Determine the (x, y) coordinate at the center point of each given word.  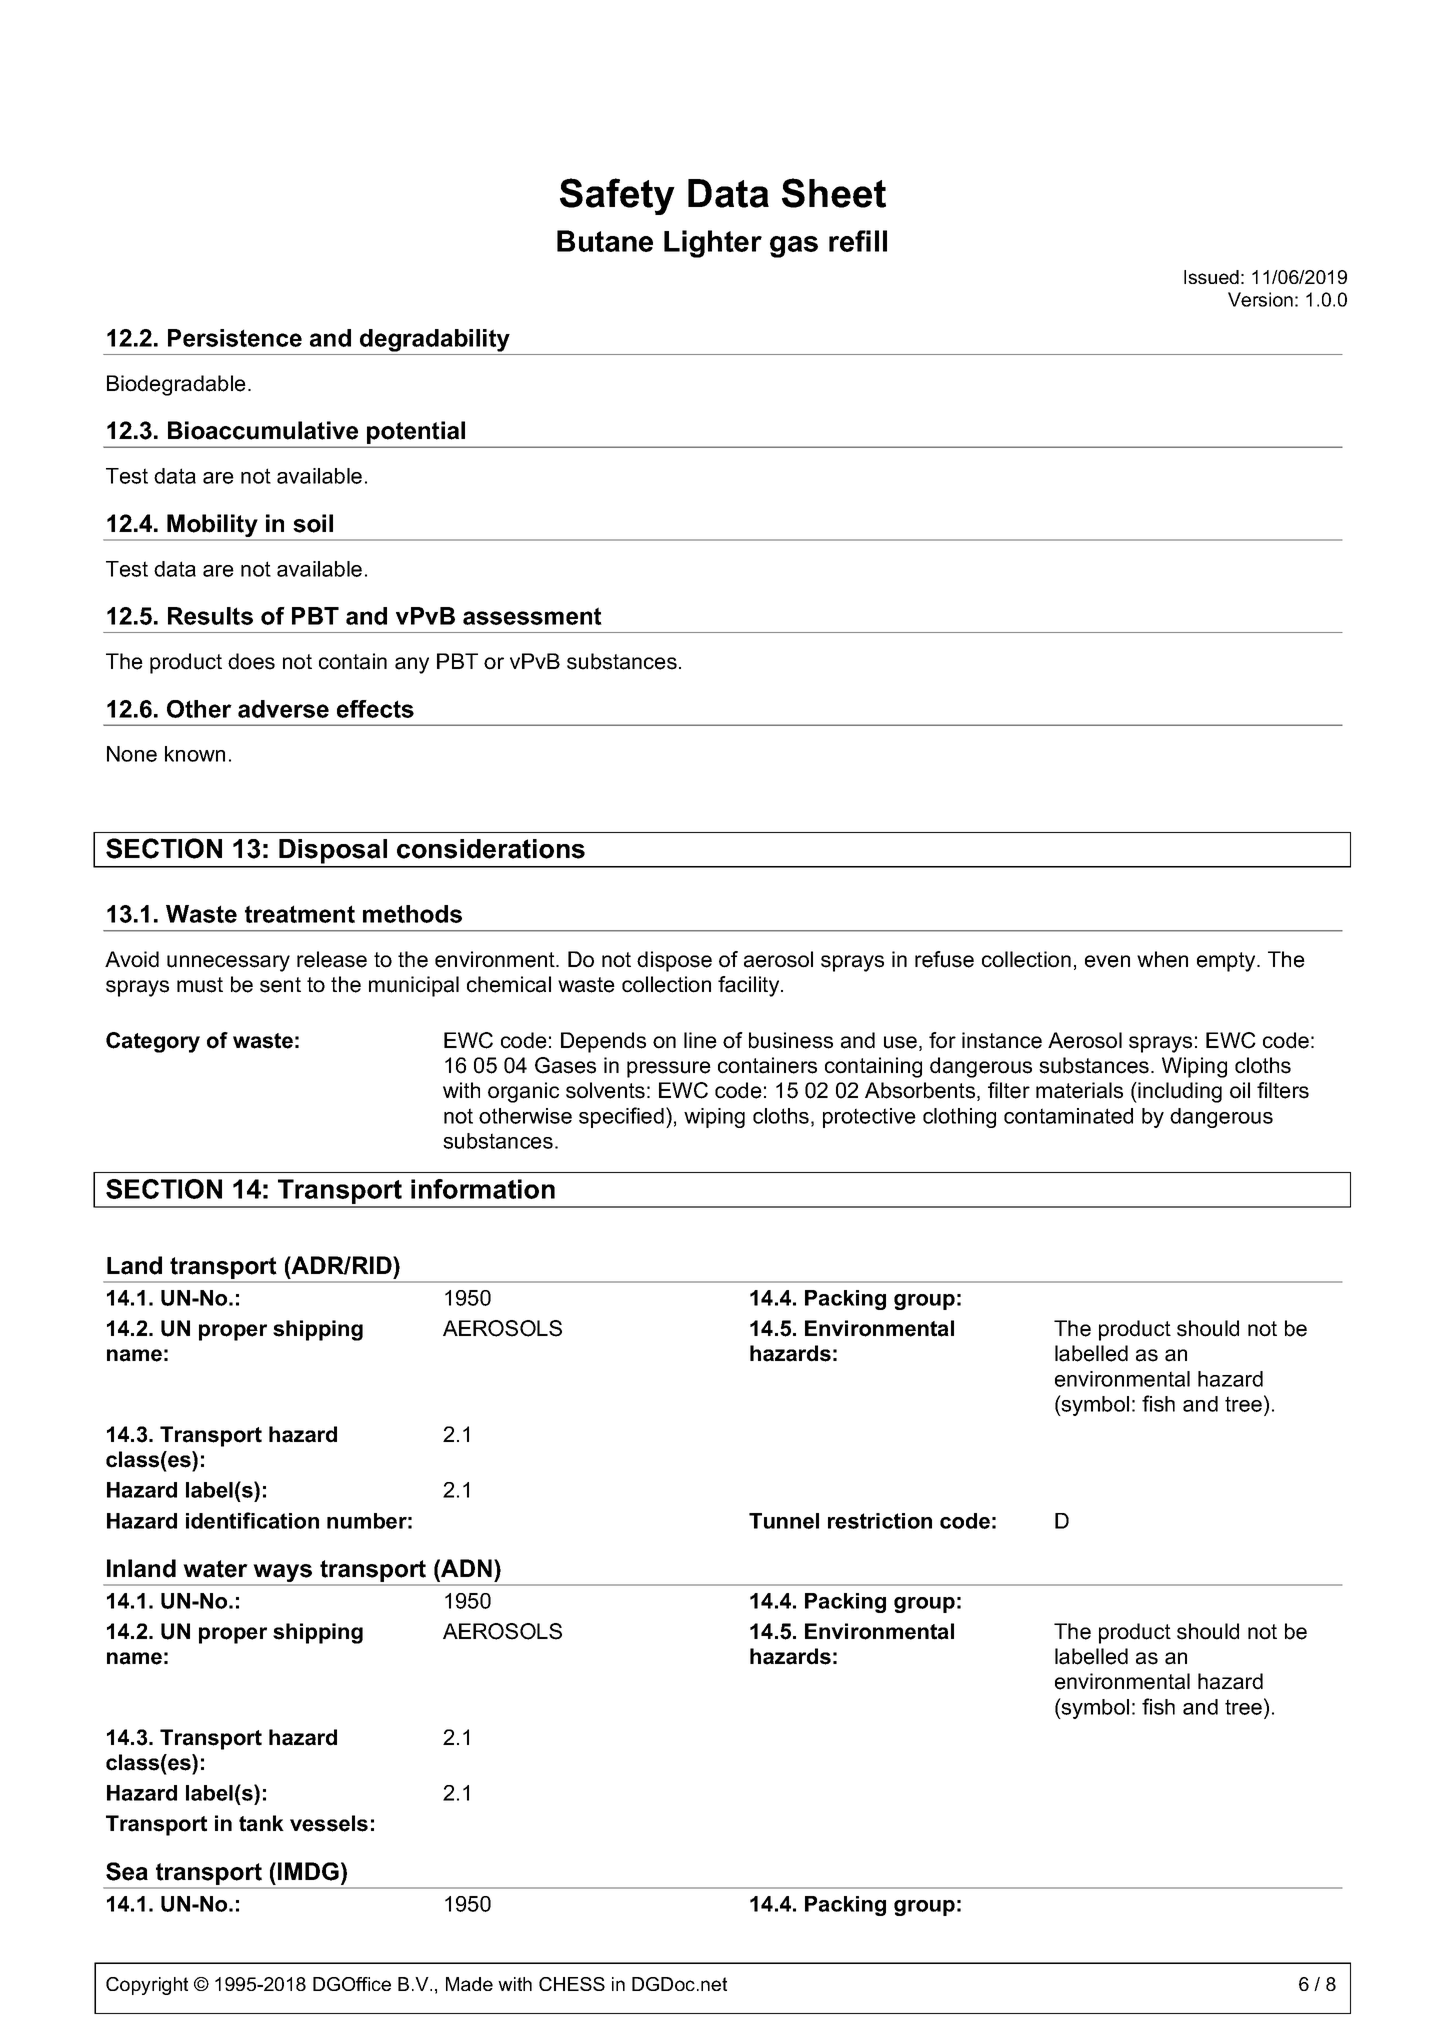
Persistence (235, 338)
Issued (1211, 277)
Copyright (147, 1986)
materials (1079, 1090)
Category (153, 1042)
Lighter (713, 244)
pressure (669, 1069)
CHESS (572, 1984)
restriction (880, 1521)
